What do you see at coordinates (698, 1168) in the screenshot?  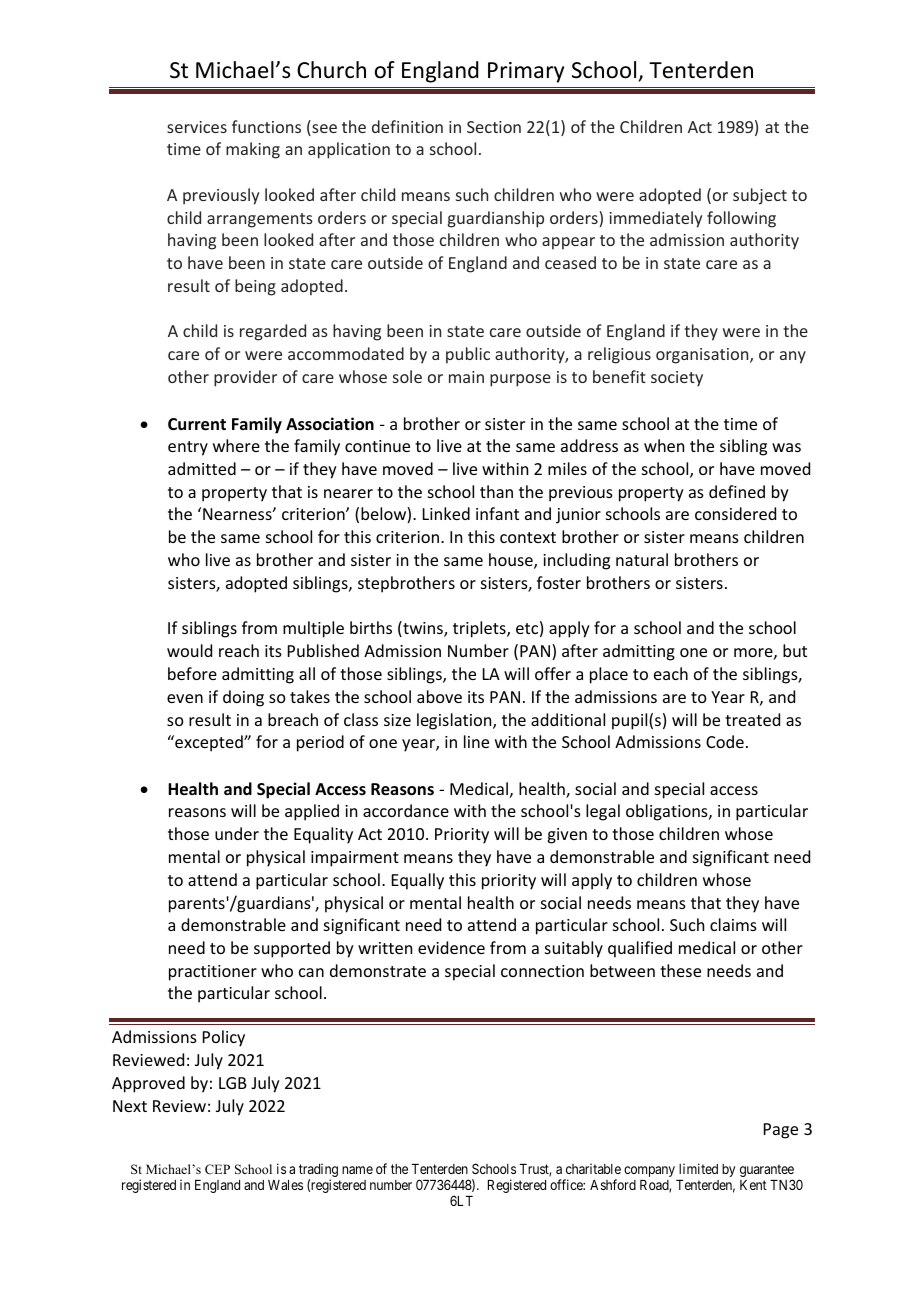 I see `limited` at bounding box center [698, 1168].
